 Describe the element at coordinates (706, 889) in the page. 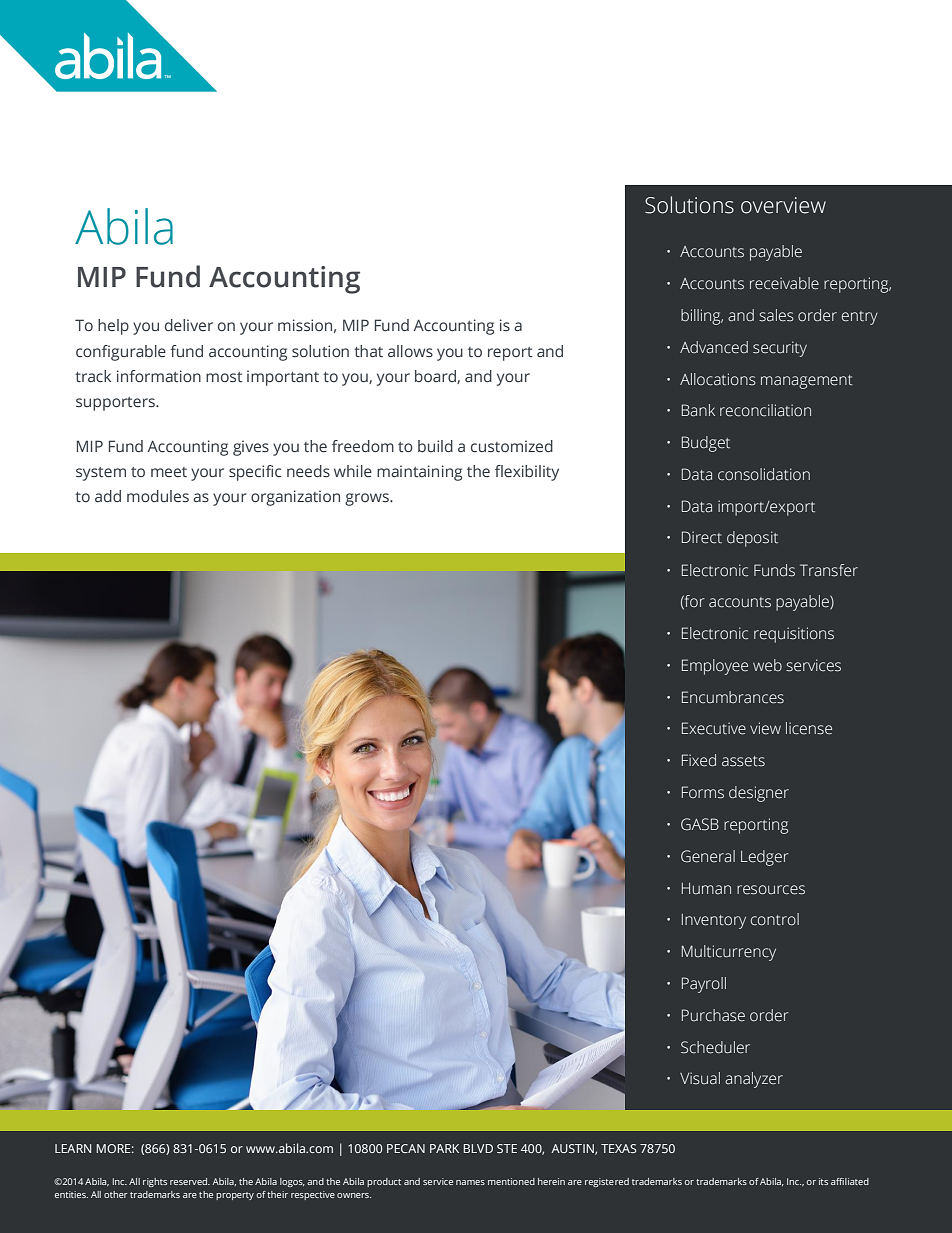

I see `Human` at that location.
